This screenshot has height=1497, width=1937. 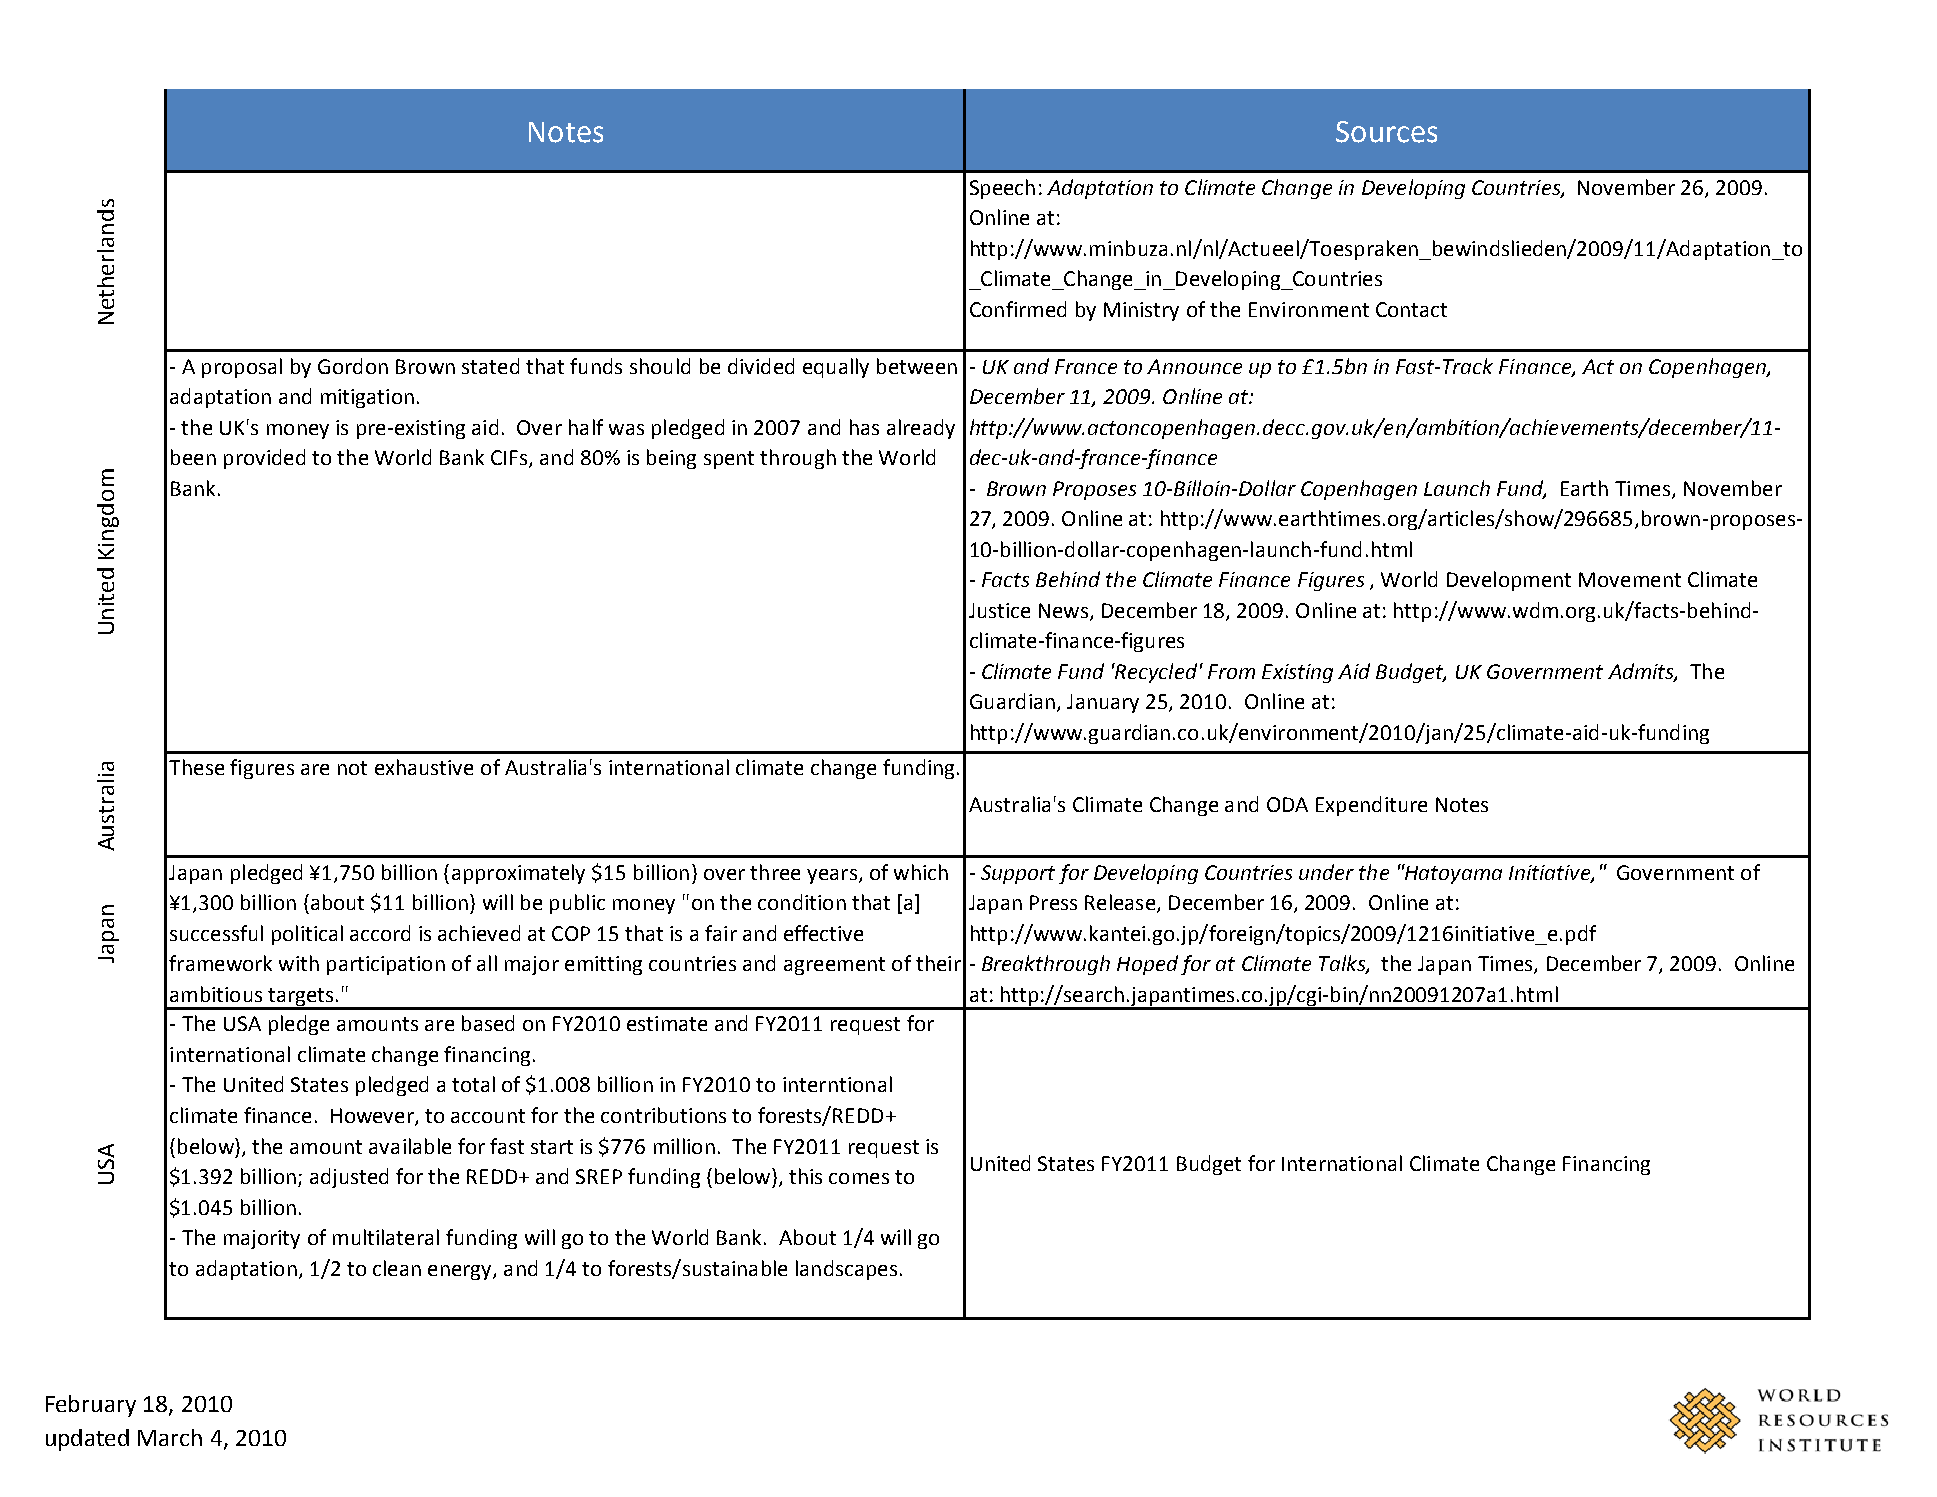 I want to click on Speech, so click(x=1002, y=189).
